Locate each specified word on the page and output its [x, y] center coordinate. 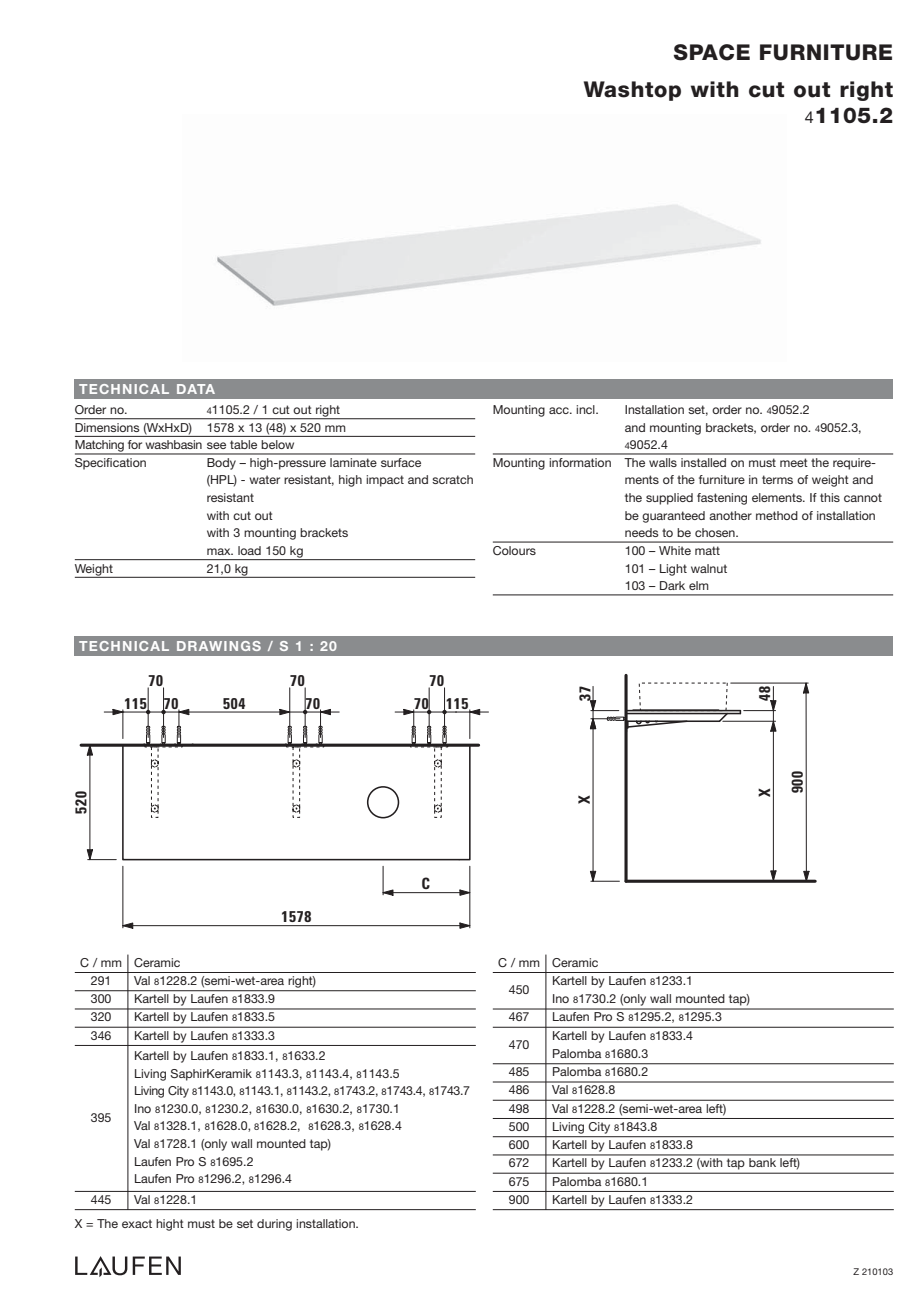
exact [137, 1223]
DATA [196, 389]
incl [586, 409]
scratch [452, 479]
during [274, 1225]
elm [699, 585]
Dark [672, 585]
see [216, 445]
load [249, 550]
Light [673, 570]
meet [794, 462]
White [675, 550]
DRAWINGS [219, 646]
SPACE [712, 52]
